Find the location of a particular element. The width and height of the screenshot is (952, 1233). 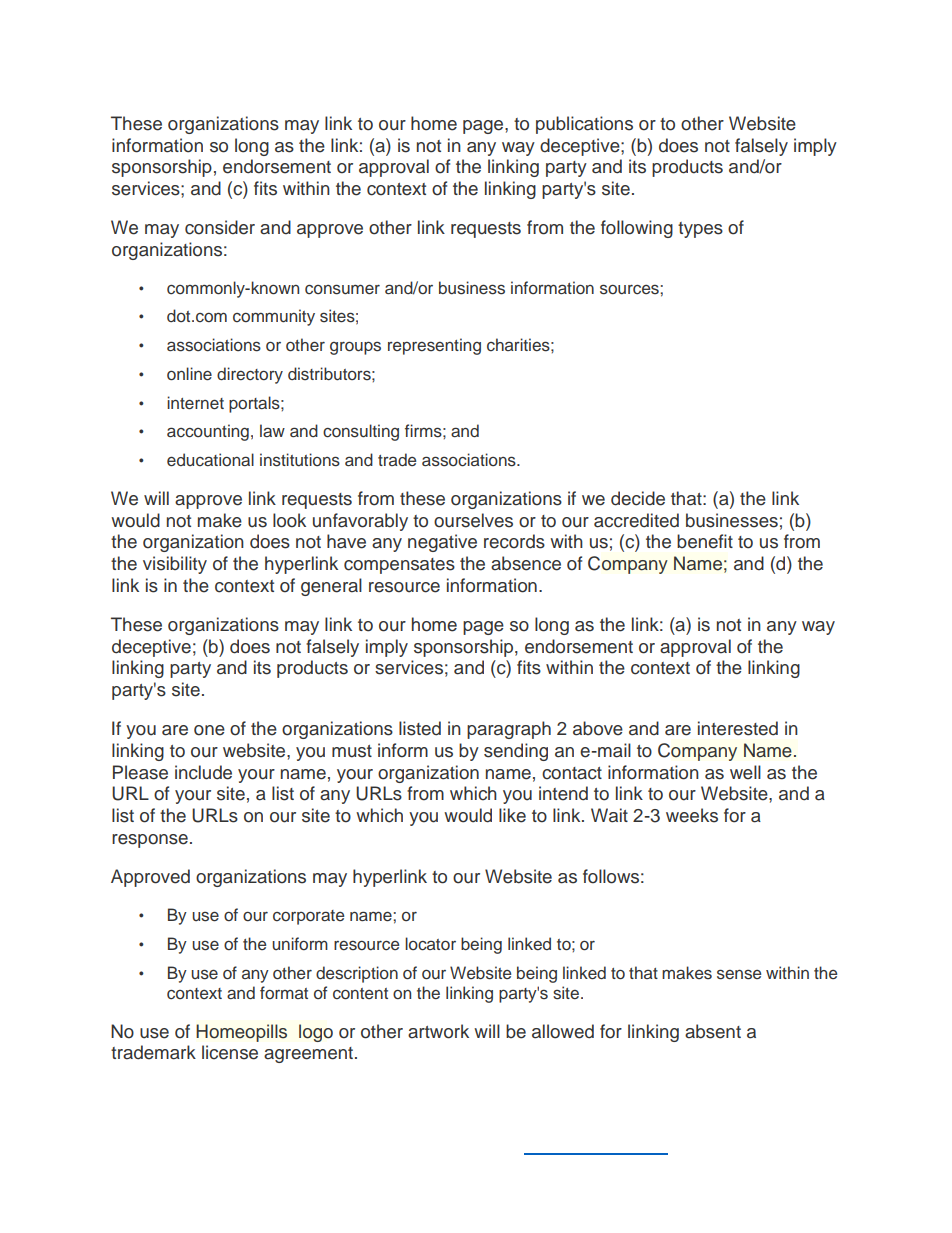

artwork is located at coordinates (438, 1031).
